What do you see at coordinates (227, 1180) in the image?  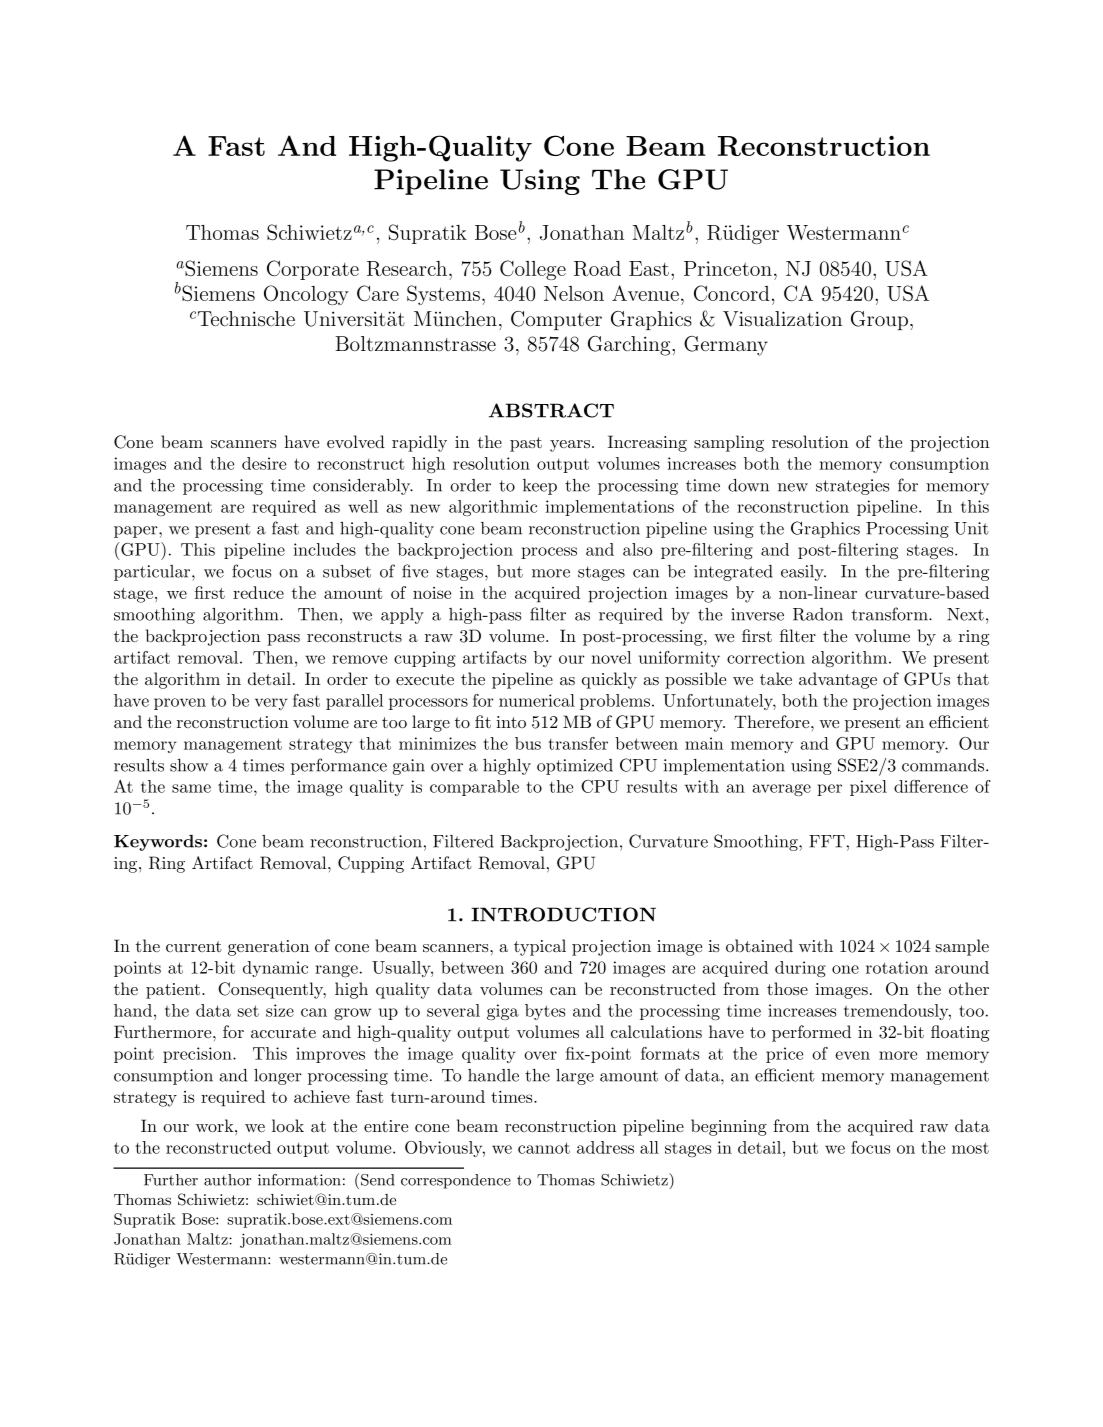 I see `author` at bounding box center [227, 1180].
